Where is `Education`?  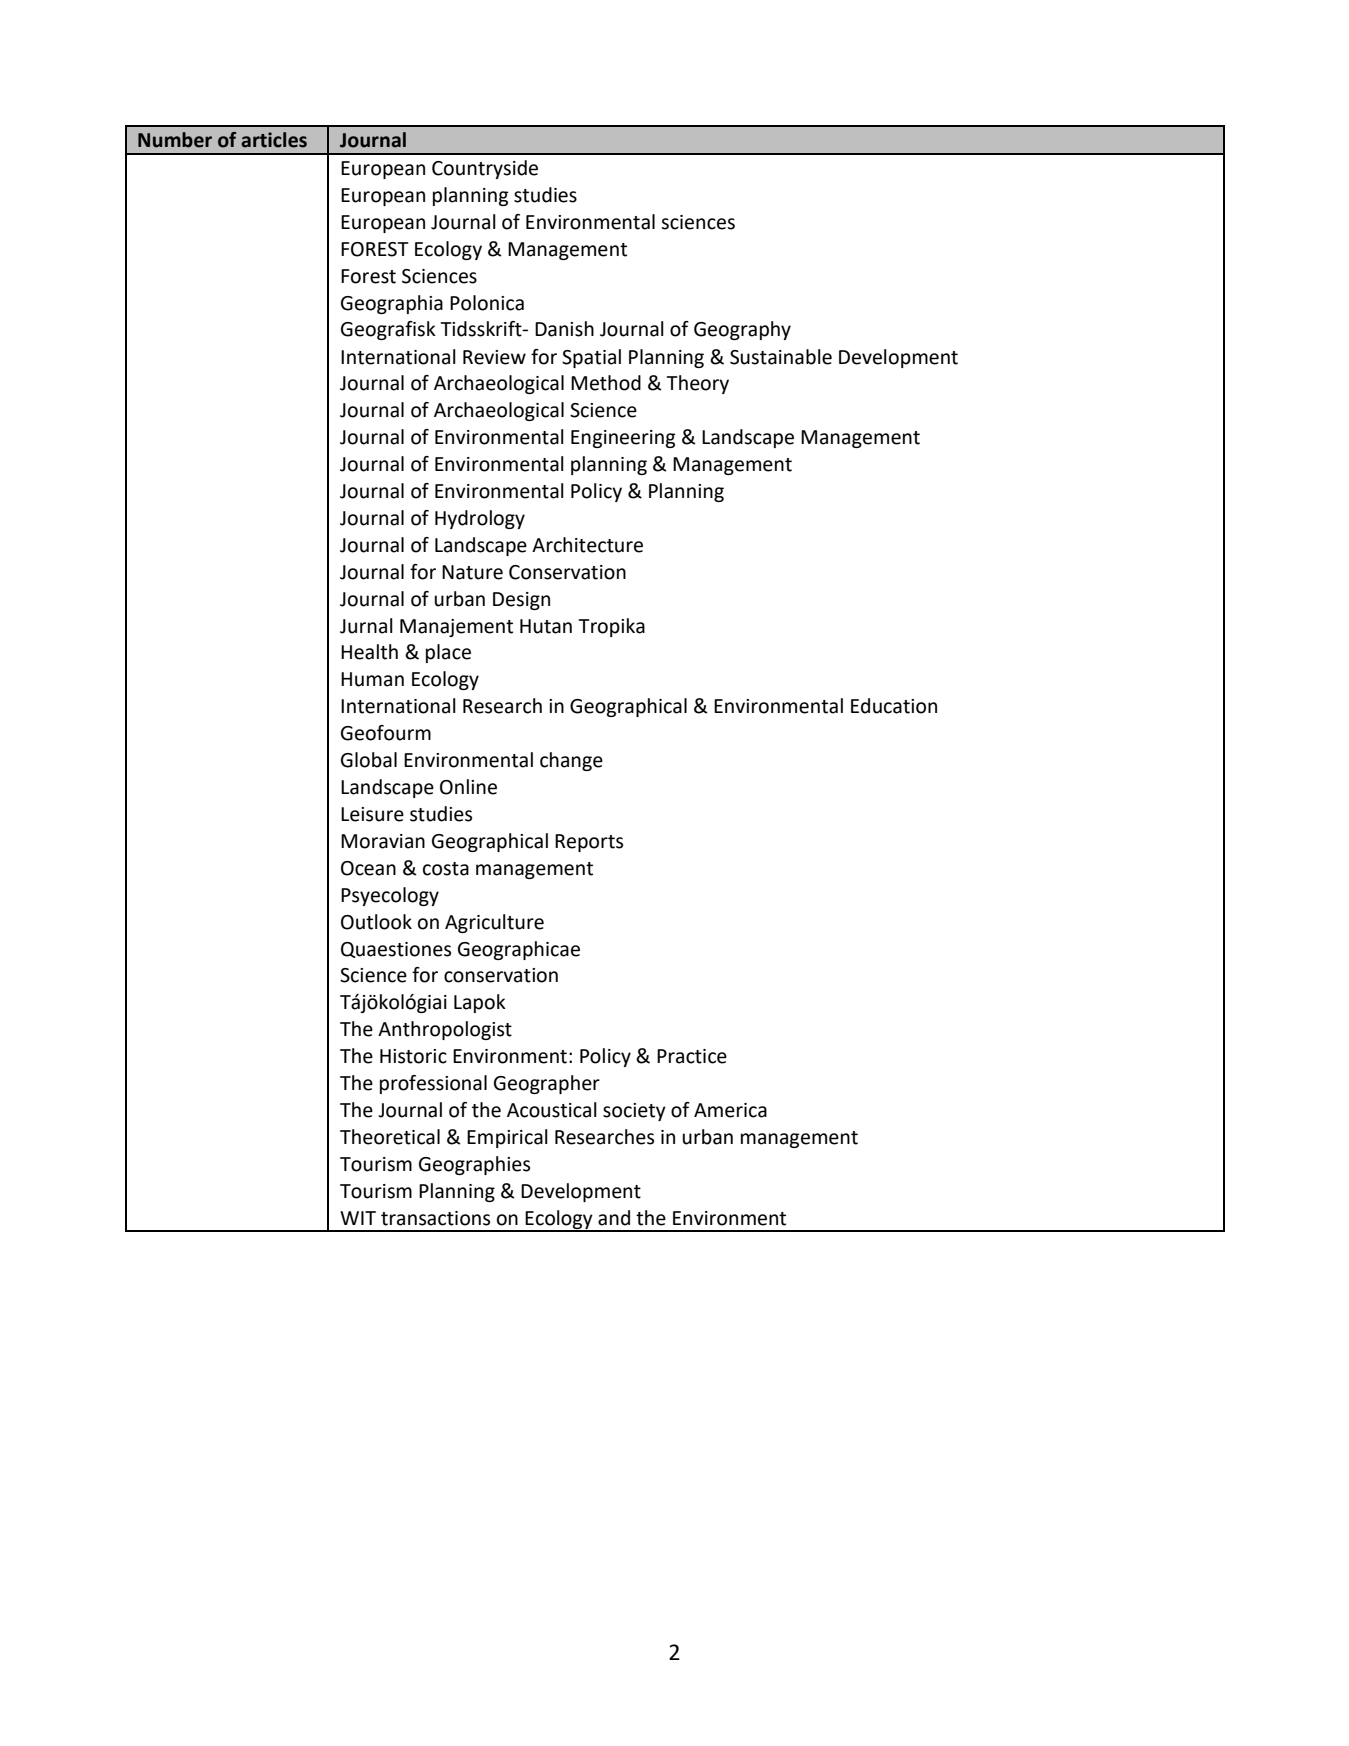 Education is located at coordinates (894, 706).
